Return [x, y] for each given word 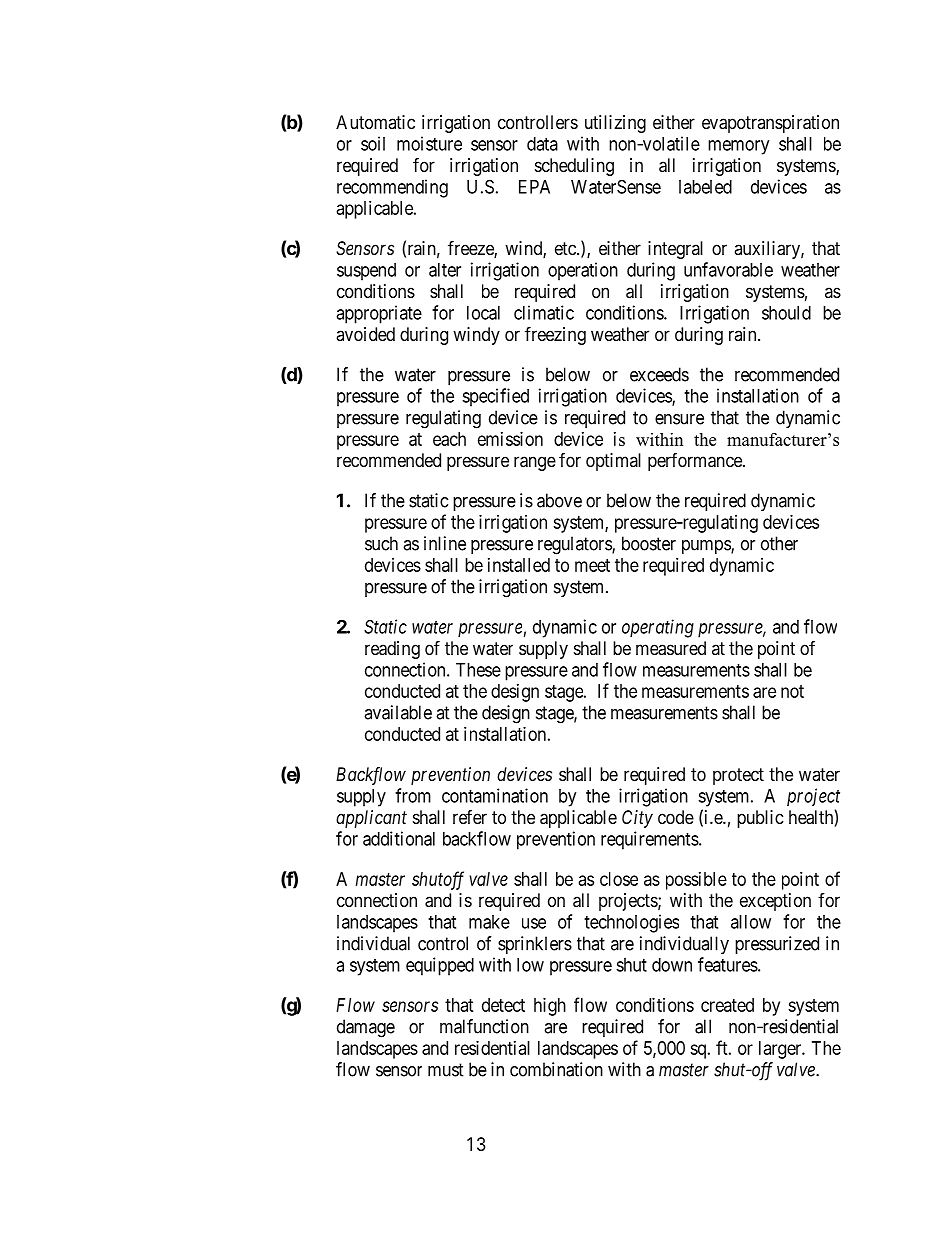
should [786, 313]
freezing [555, 335]
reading [392, 650]
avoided [365, 334]
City [637, 819]
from [413, 795]
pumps [707, 547]
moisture [429, 143]
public [760, 819]
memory [738, 147]
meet [592, 565]
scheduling [574, 167]
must [446, 1070]
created [727, 1005]
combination [556, 1069]
